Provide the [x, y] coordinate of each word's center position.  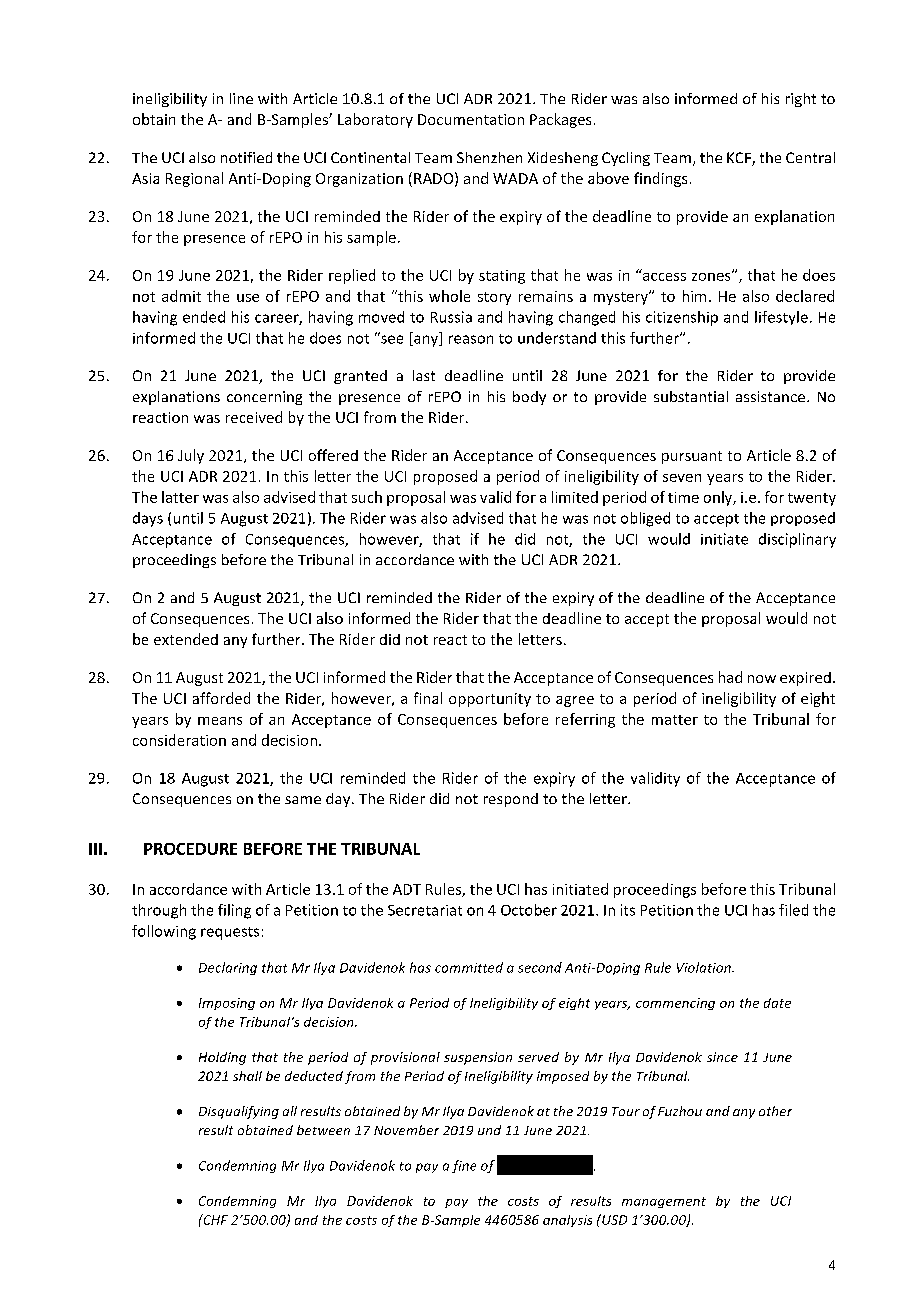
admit [181, 296]
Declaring [228, 968]
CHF [214, 1219]
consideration [179, 740]
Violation [705, 967]
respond [511, 800]
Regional [194, 179]
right [801, 100]
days [148, 519]
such [367, 497]
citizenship [682, 318]
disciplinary [797, 540]
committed [469, 967]
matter [675, 720]
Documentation [471, 119]
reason [471, 339]
